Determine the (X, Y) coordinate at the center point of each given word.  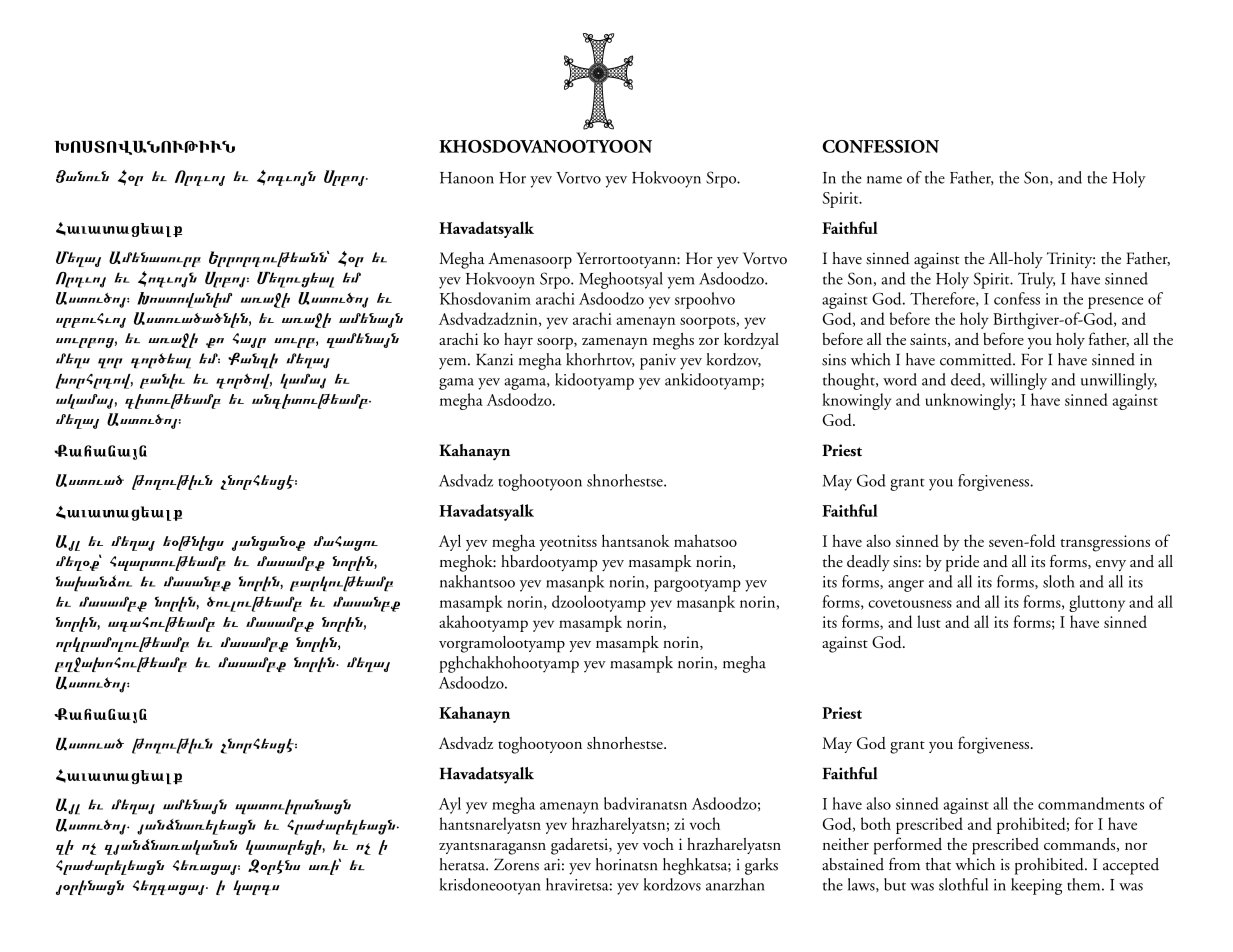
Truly (1036, 280)
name (884, 180)
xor (110, 363)
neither (846, 844)
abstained (853, 864)
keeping (1036, 886)
